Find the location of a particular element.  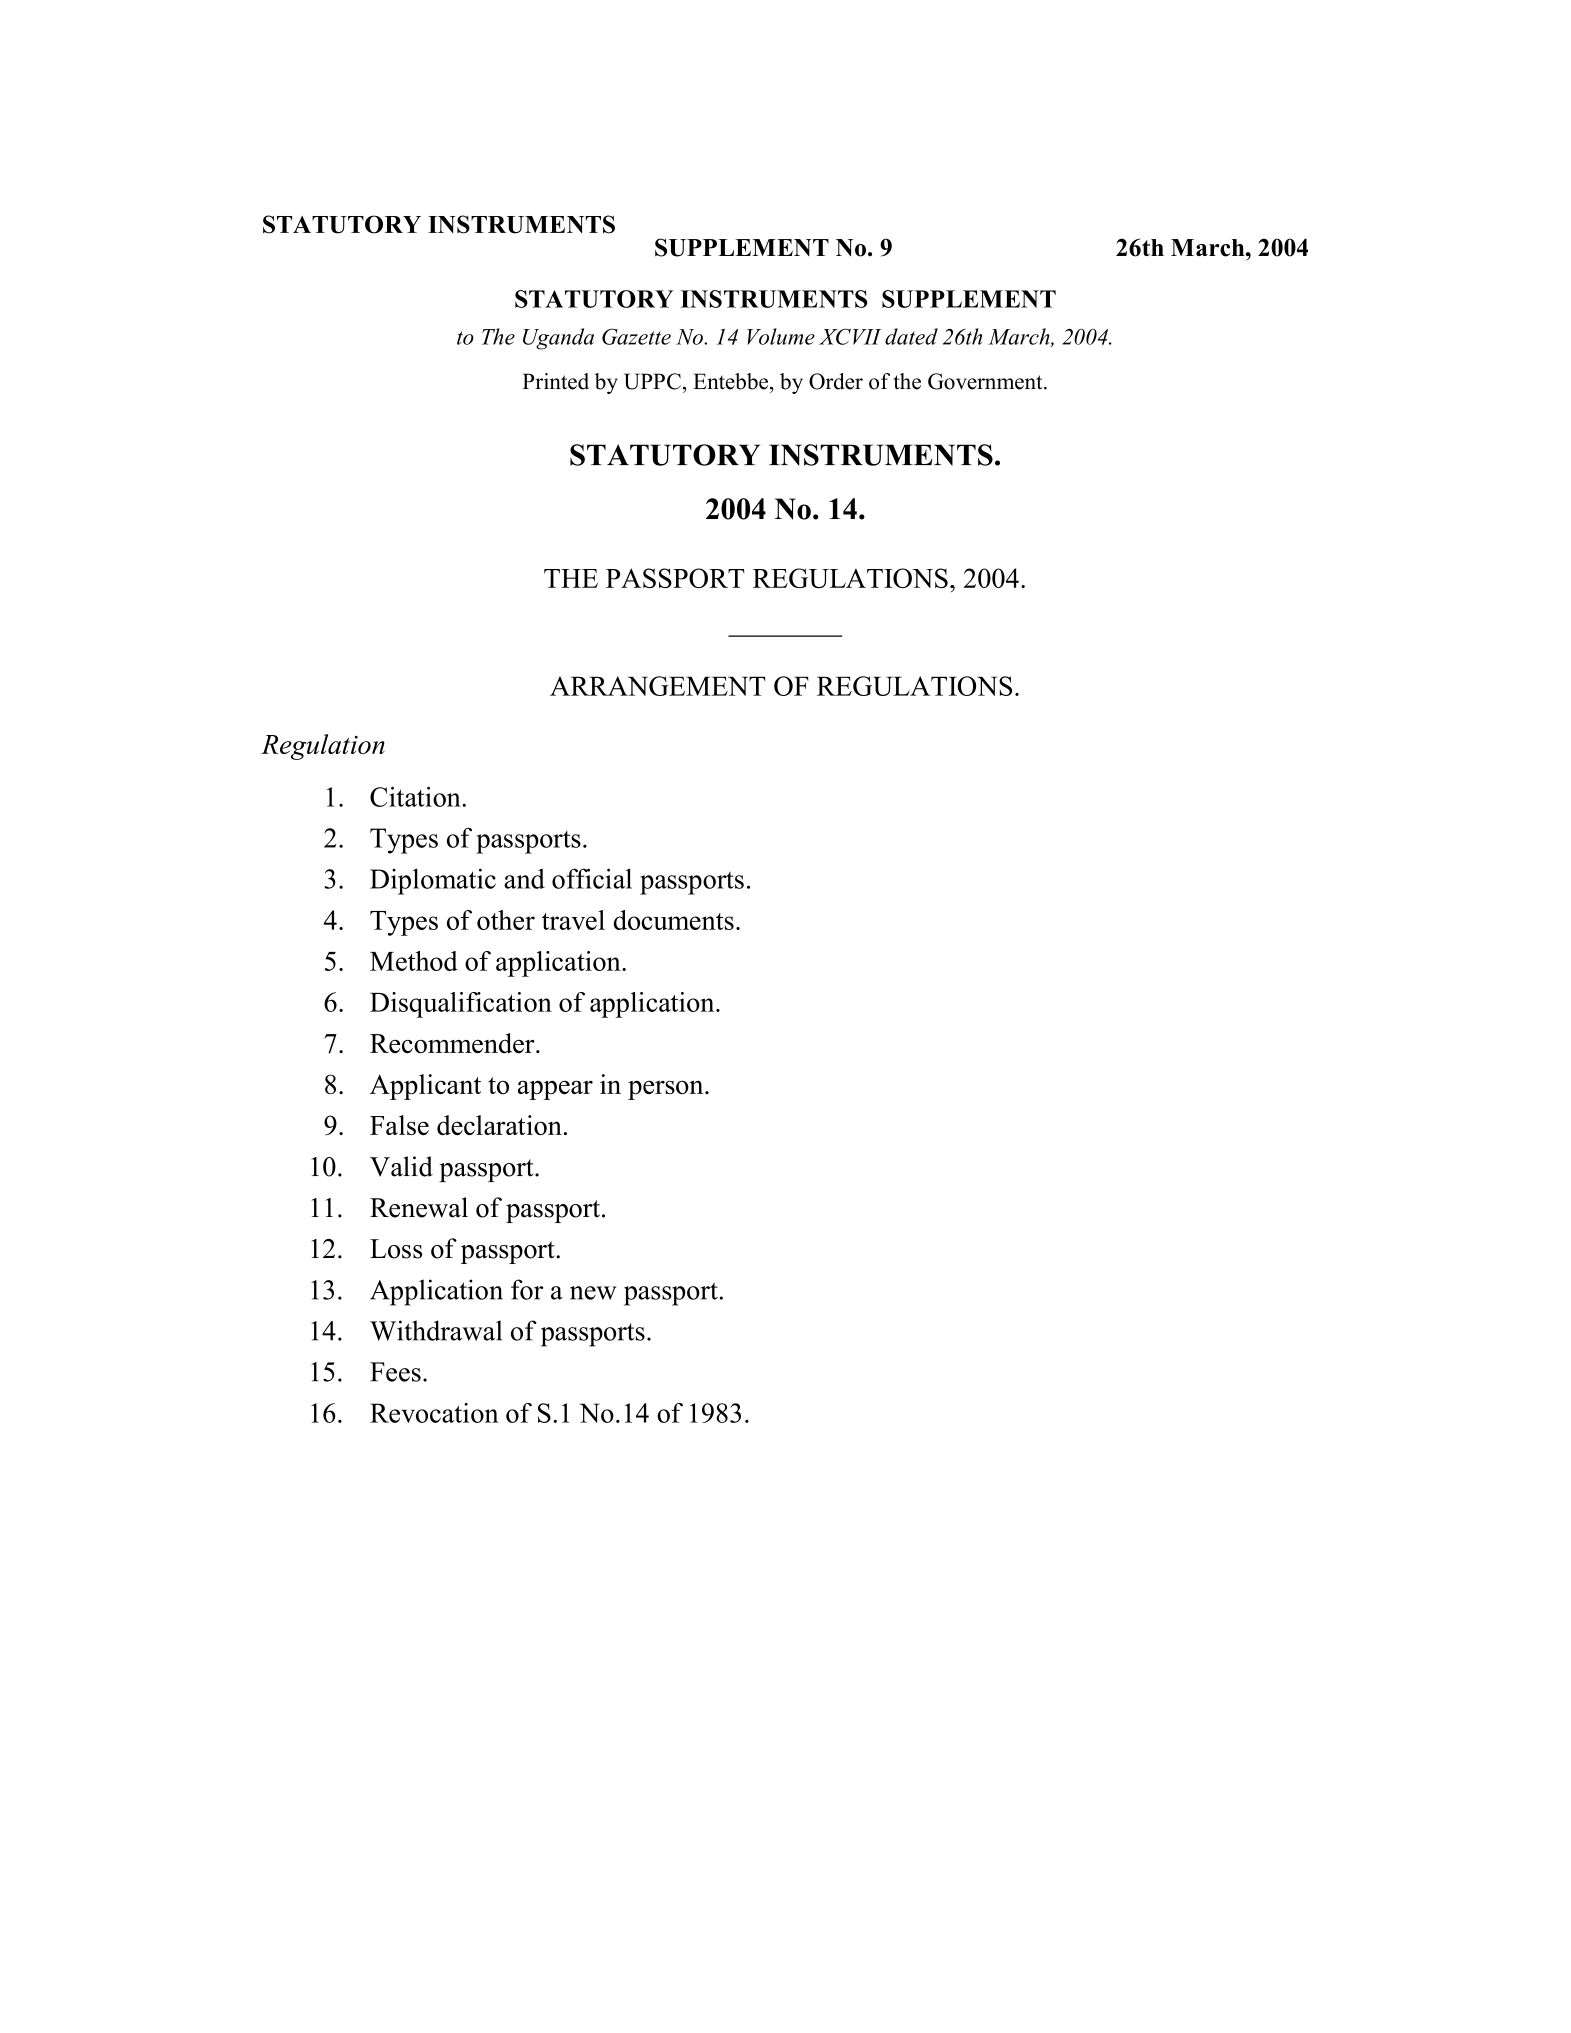

Gazette is located at coordinates (636, 336).
